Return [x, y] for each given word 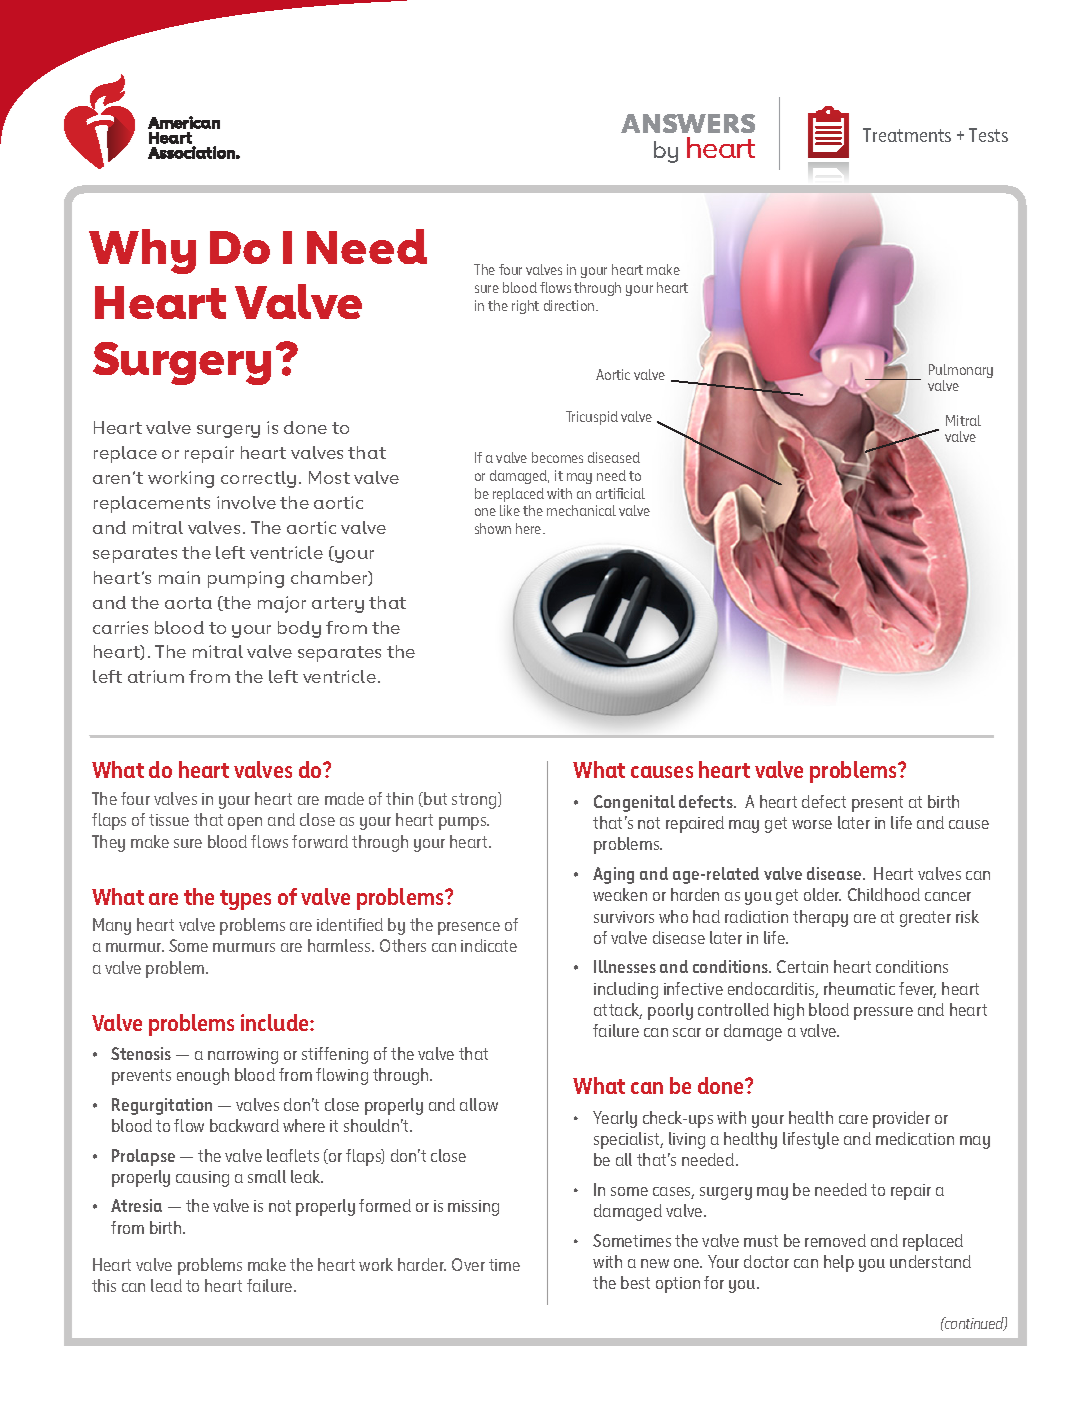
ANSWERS [688, 123]
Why [142, 251]
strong [475, 800]
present [877, 804]
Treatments [907, 135]
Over [468, 1264]
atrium [156, 676]
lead [166, 1285]
